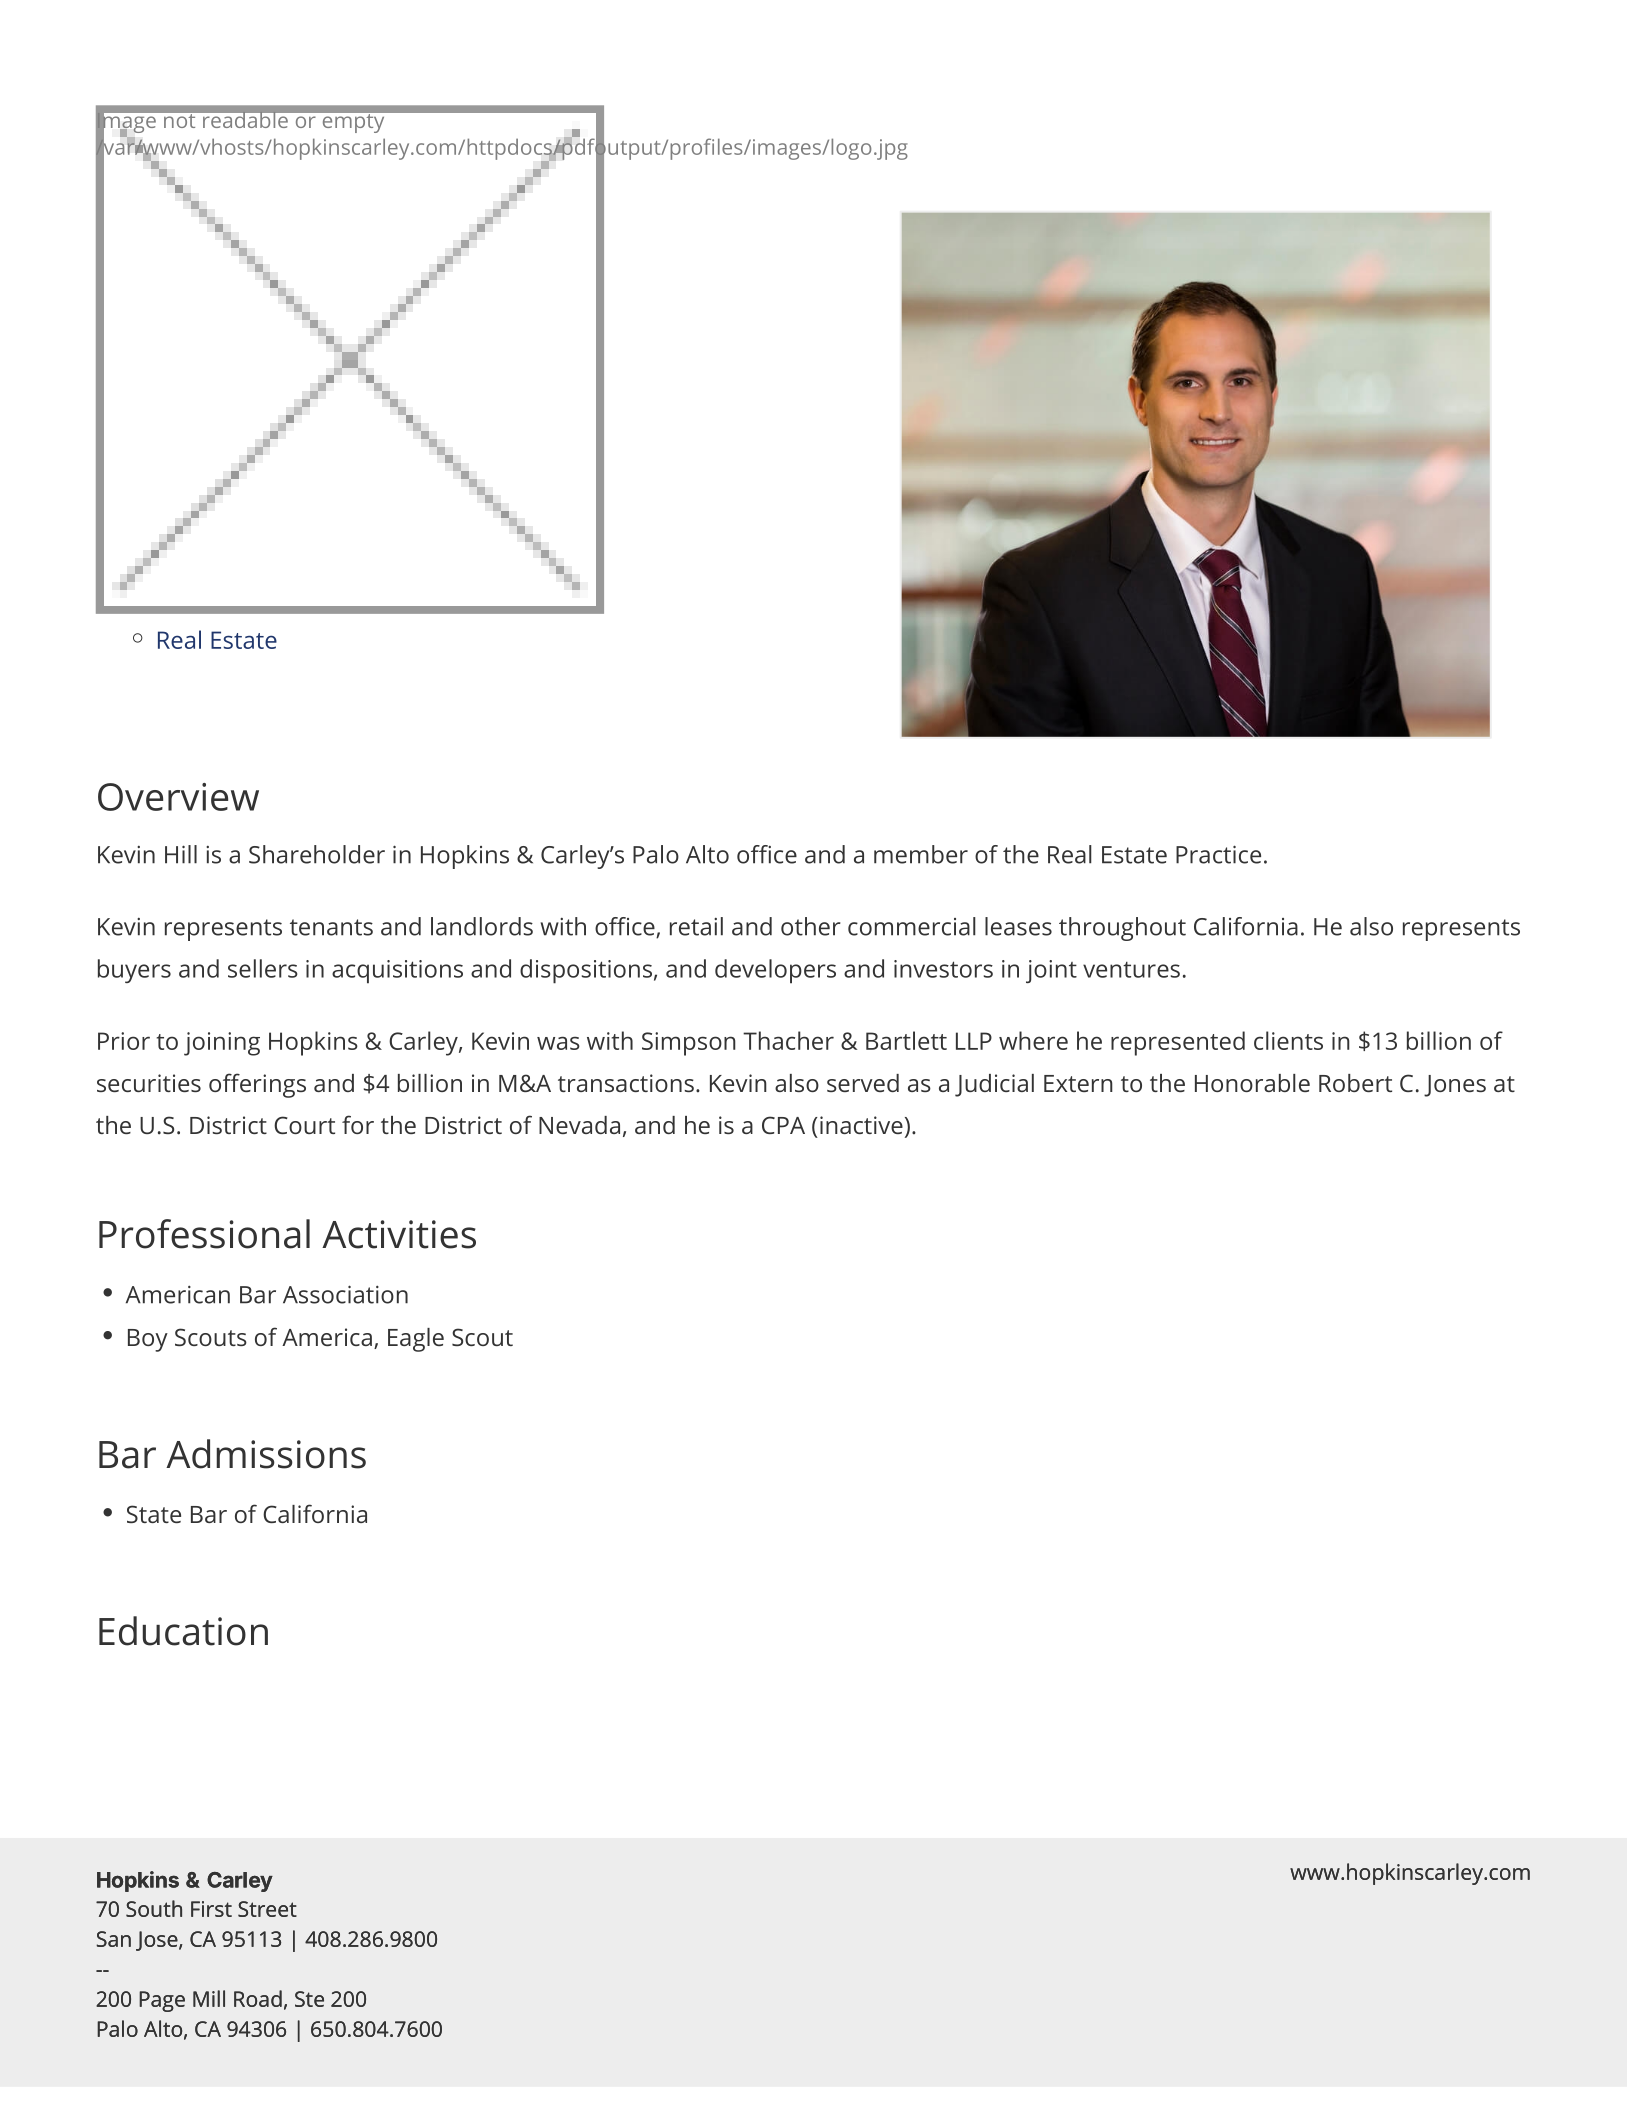  What do you see at coordinates (1288, 1040) in the screenshot?
I see `clients` at bounding box center [1288, 1040].
